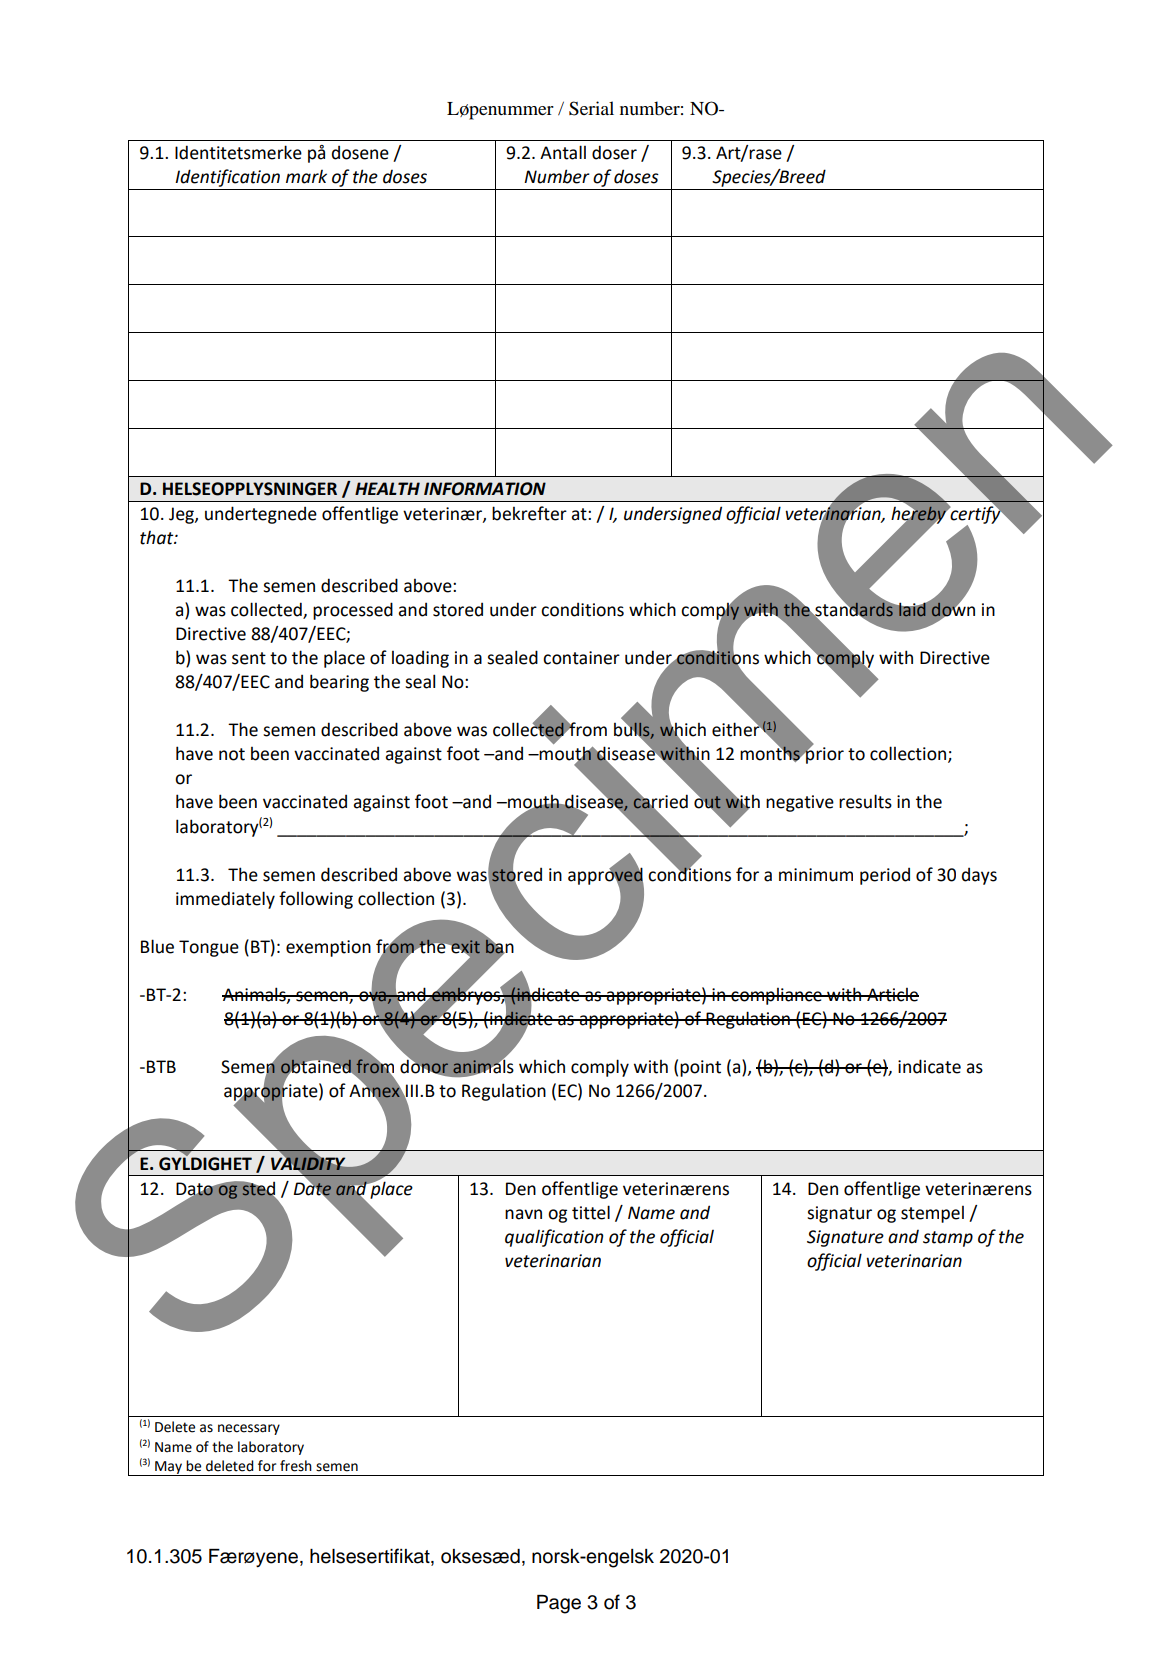 This screenshot has height=1657, width=1172. What do you see at coordinates (296, 1466) in the screenshot?
I see `fresh` at bounding box center [296, 1466].
